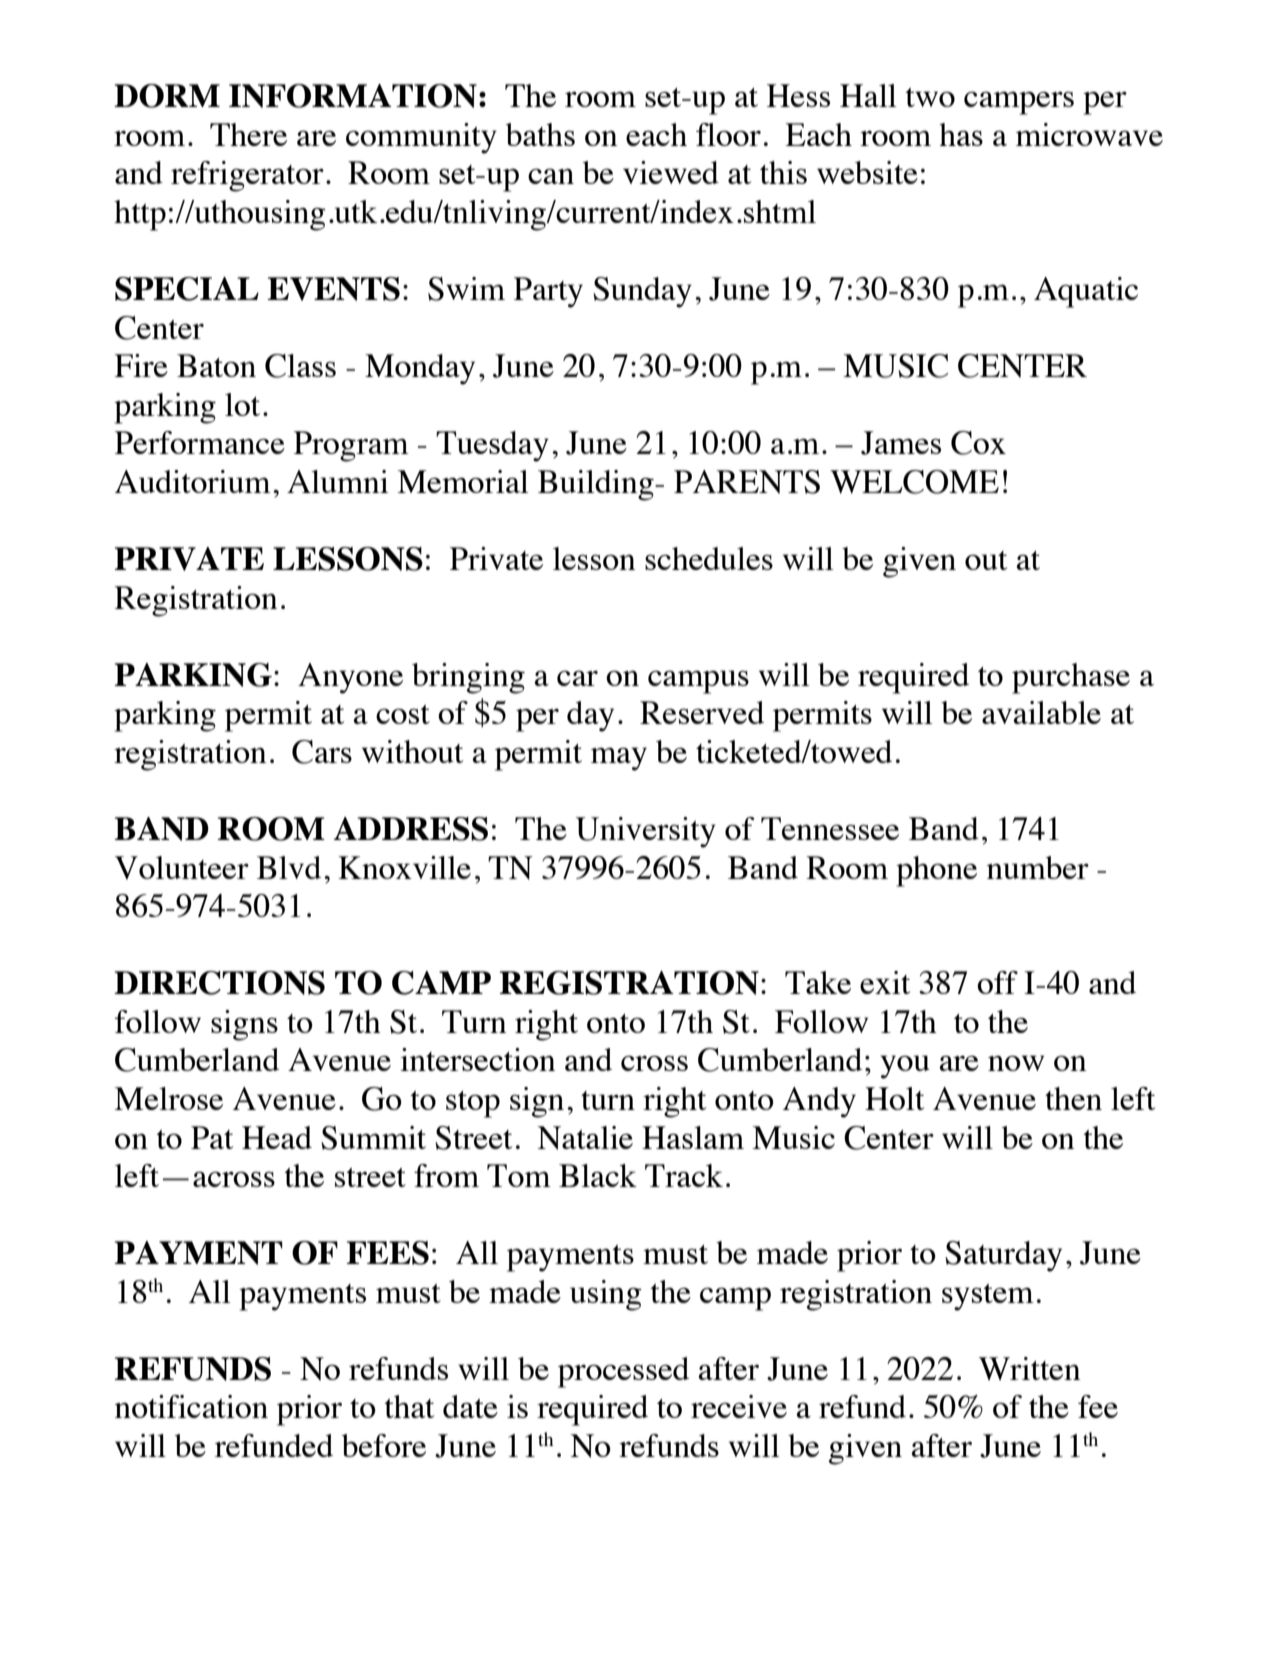  What do you see at coordinates (585, 1138) in the screenshot?
I see `Natalie` at bounding box center [585, 1138].
